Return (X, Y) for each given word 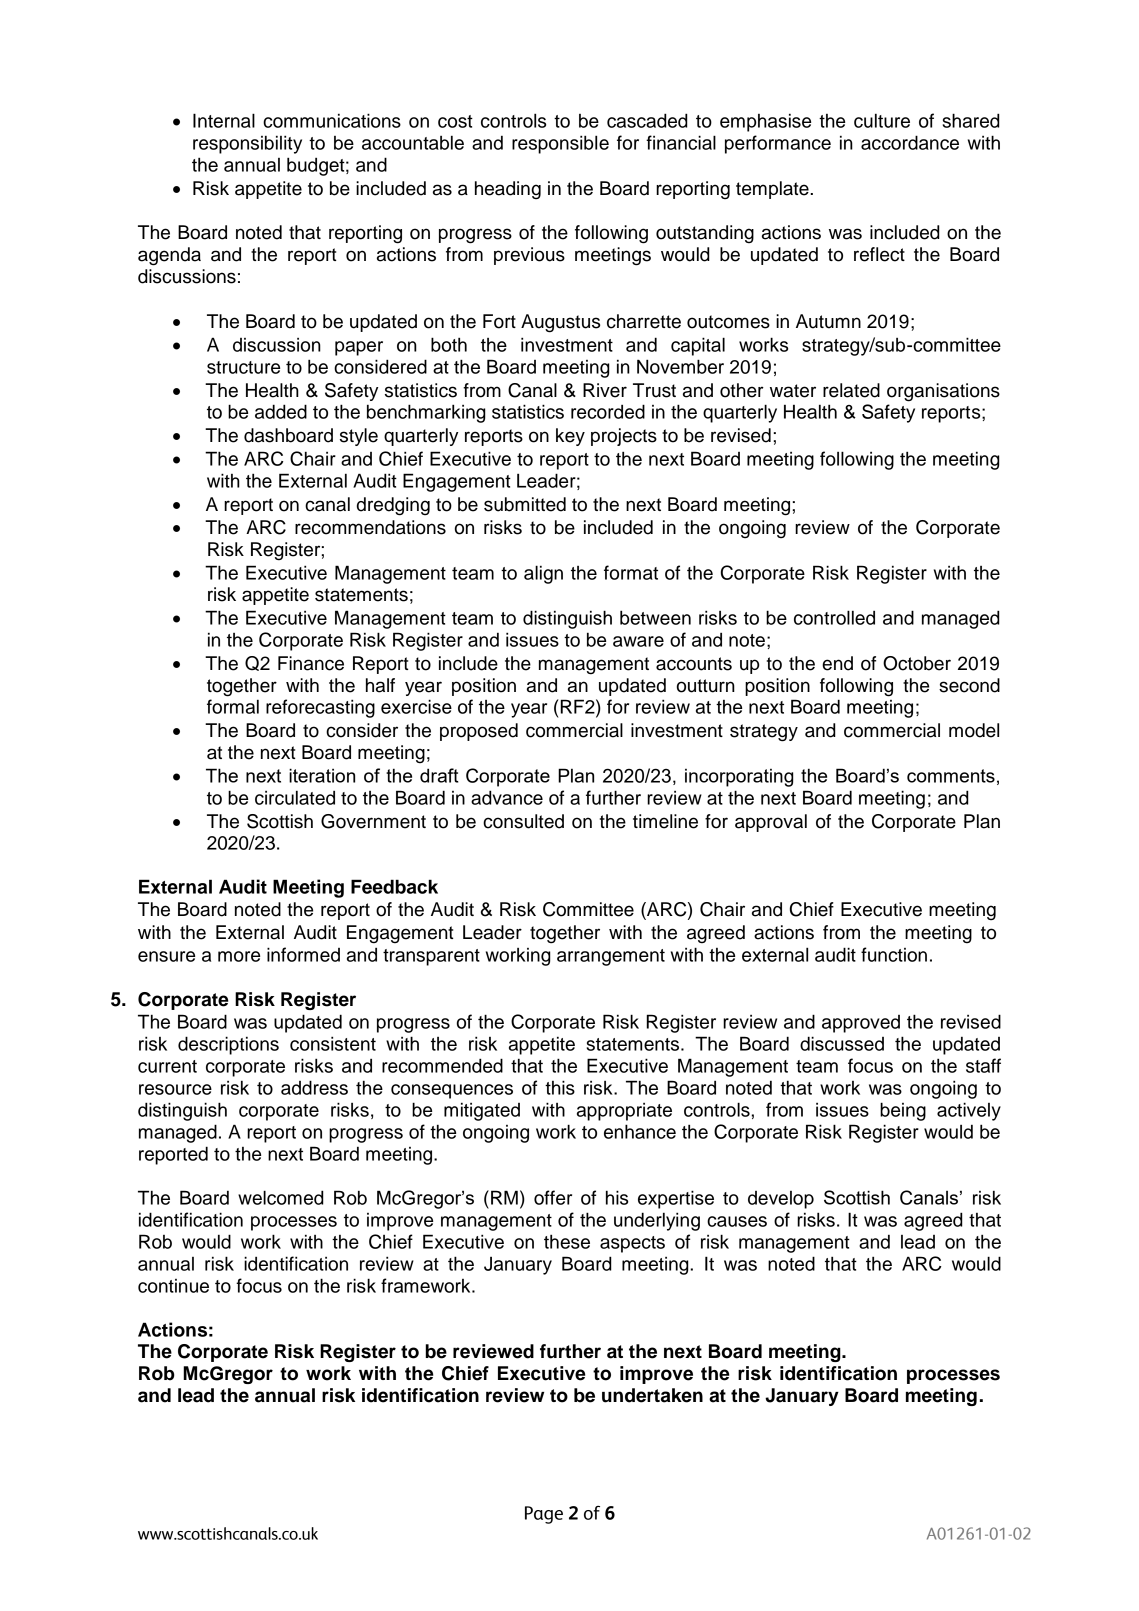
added (281, 411)
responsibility (247, 144)
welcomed (281, 1197)
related (851, 390)
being (903, 1111)
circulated (295, 797)
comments (951, 776)
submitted (525, 504)
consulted (523, 821)
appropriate (624, 1112)
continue (173, 1286)
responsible (560, 144)
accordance (910, 142)
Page (544, 1515)
